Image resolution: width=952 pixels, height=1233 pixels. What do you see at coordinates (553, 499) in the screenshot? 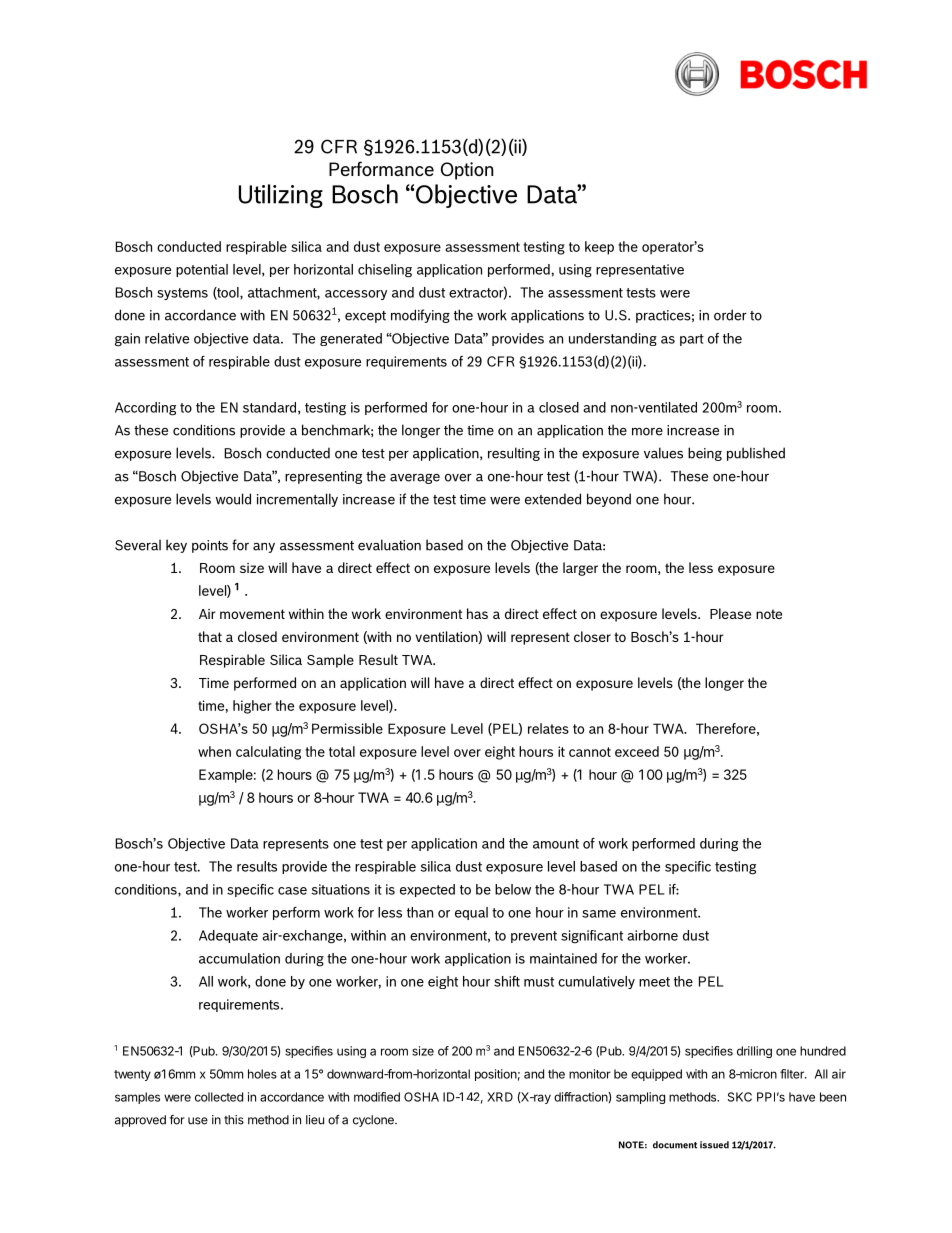
I see `extended` at bounding box center [553, 499].
